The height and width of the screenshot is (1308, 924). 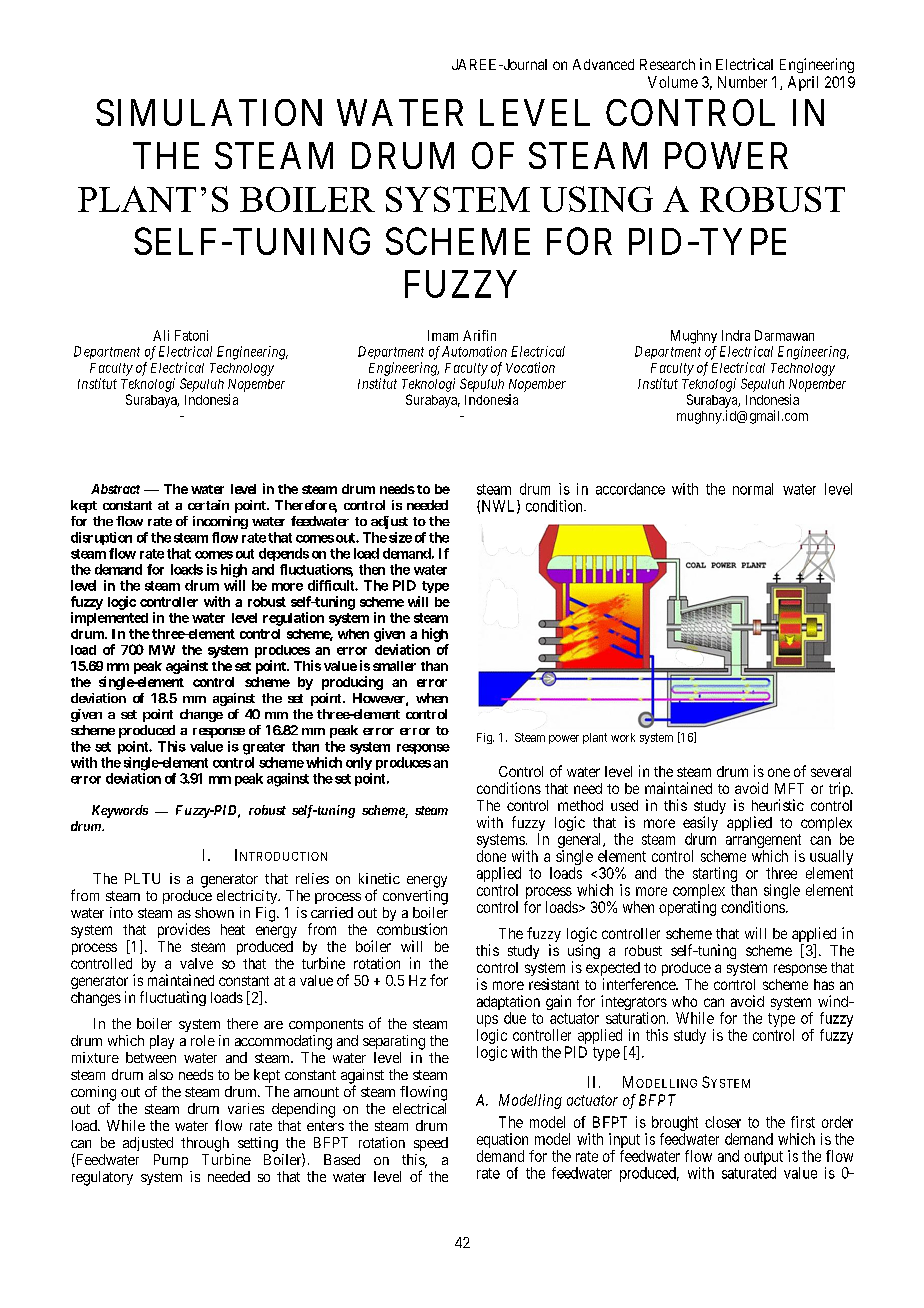 What do you see at coordinates (603, 64) in the screenshot?
I see `Advanced` at bounding box center [603, 64].
